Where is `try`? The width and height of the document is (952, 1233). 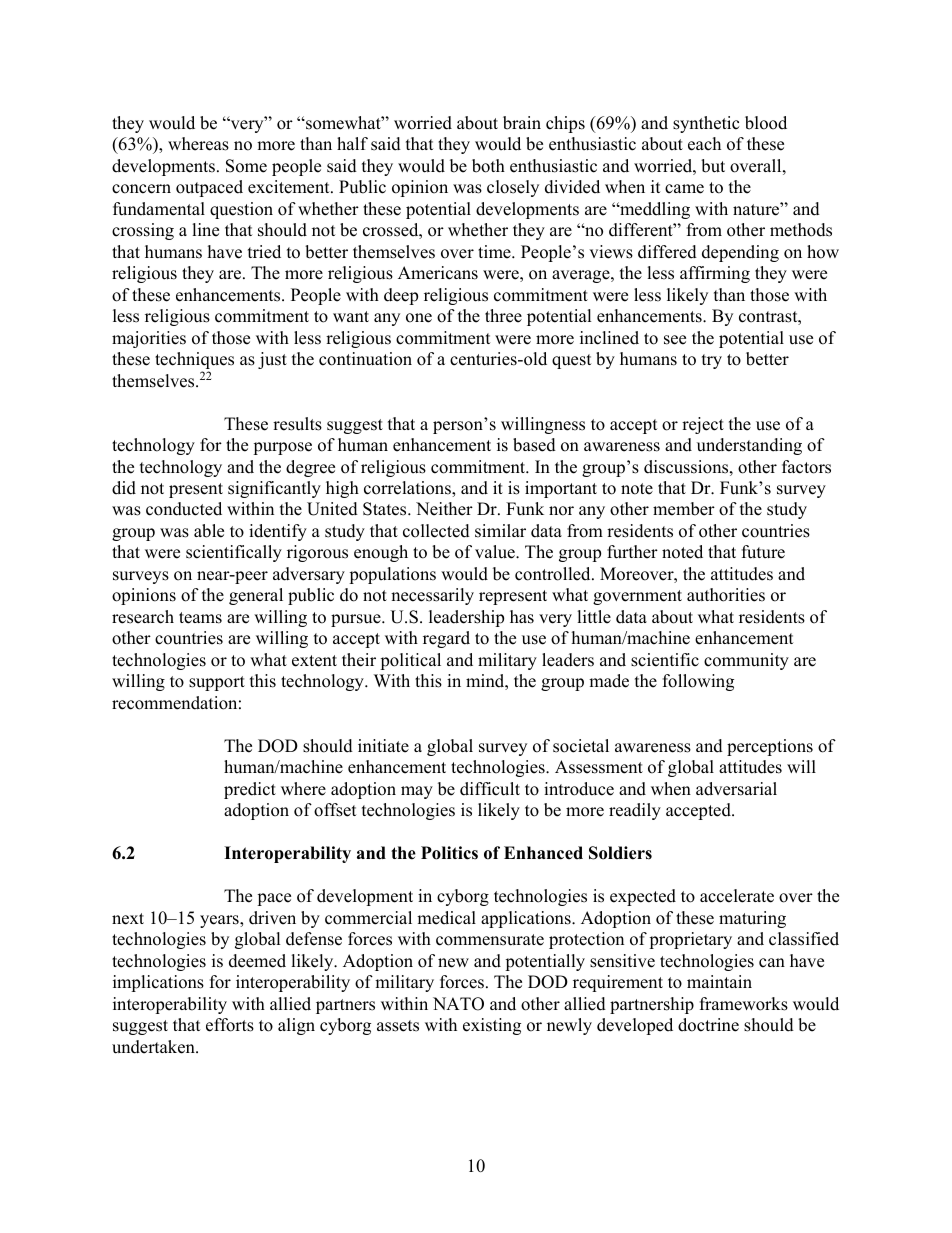
try is located at coordinates (712, 361).
